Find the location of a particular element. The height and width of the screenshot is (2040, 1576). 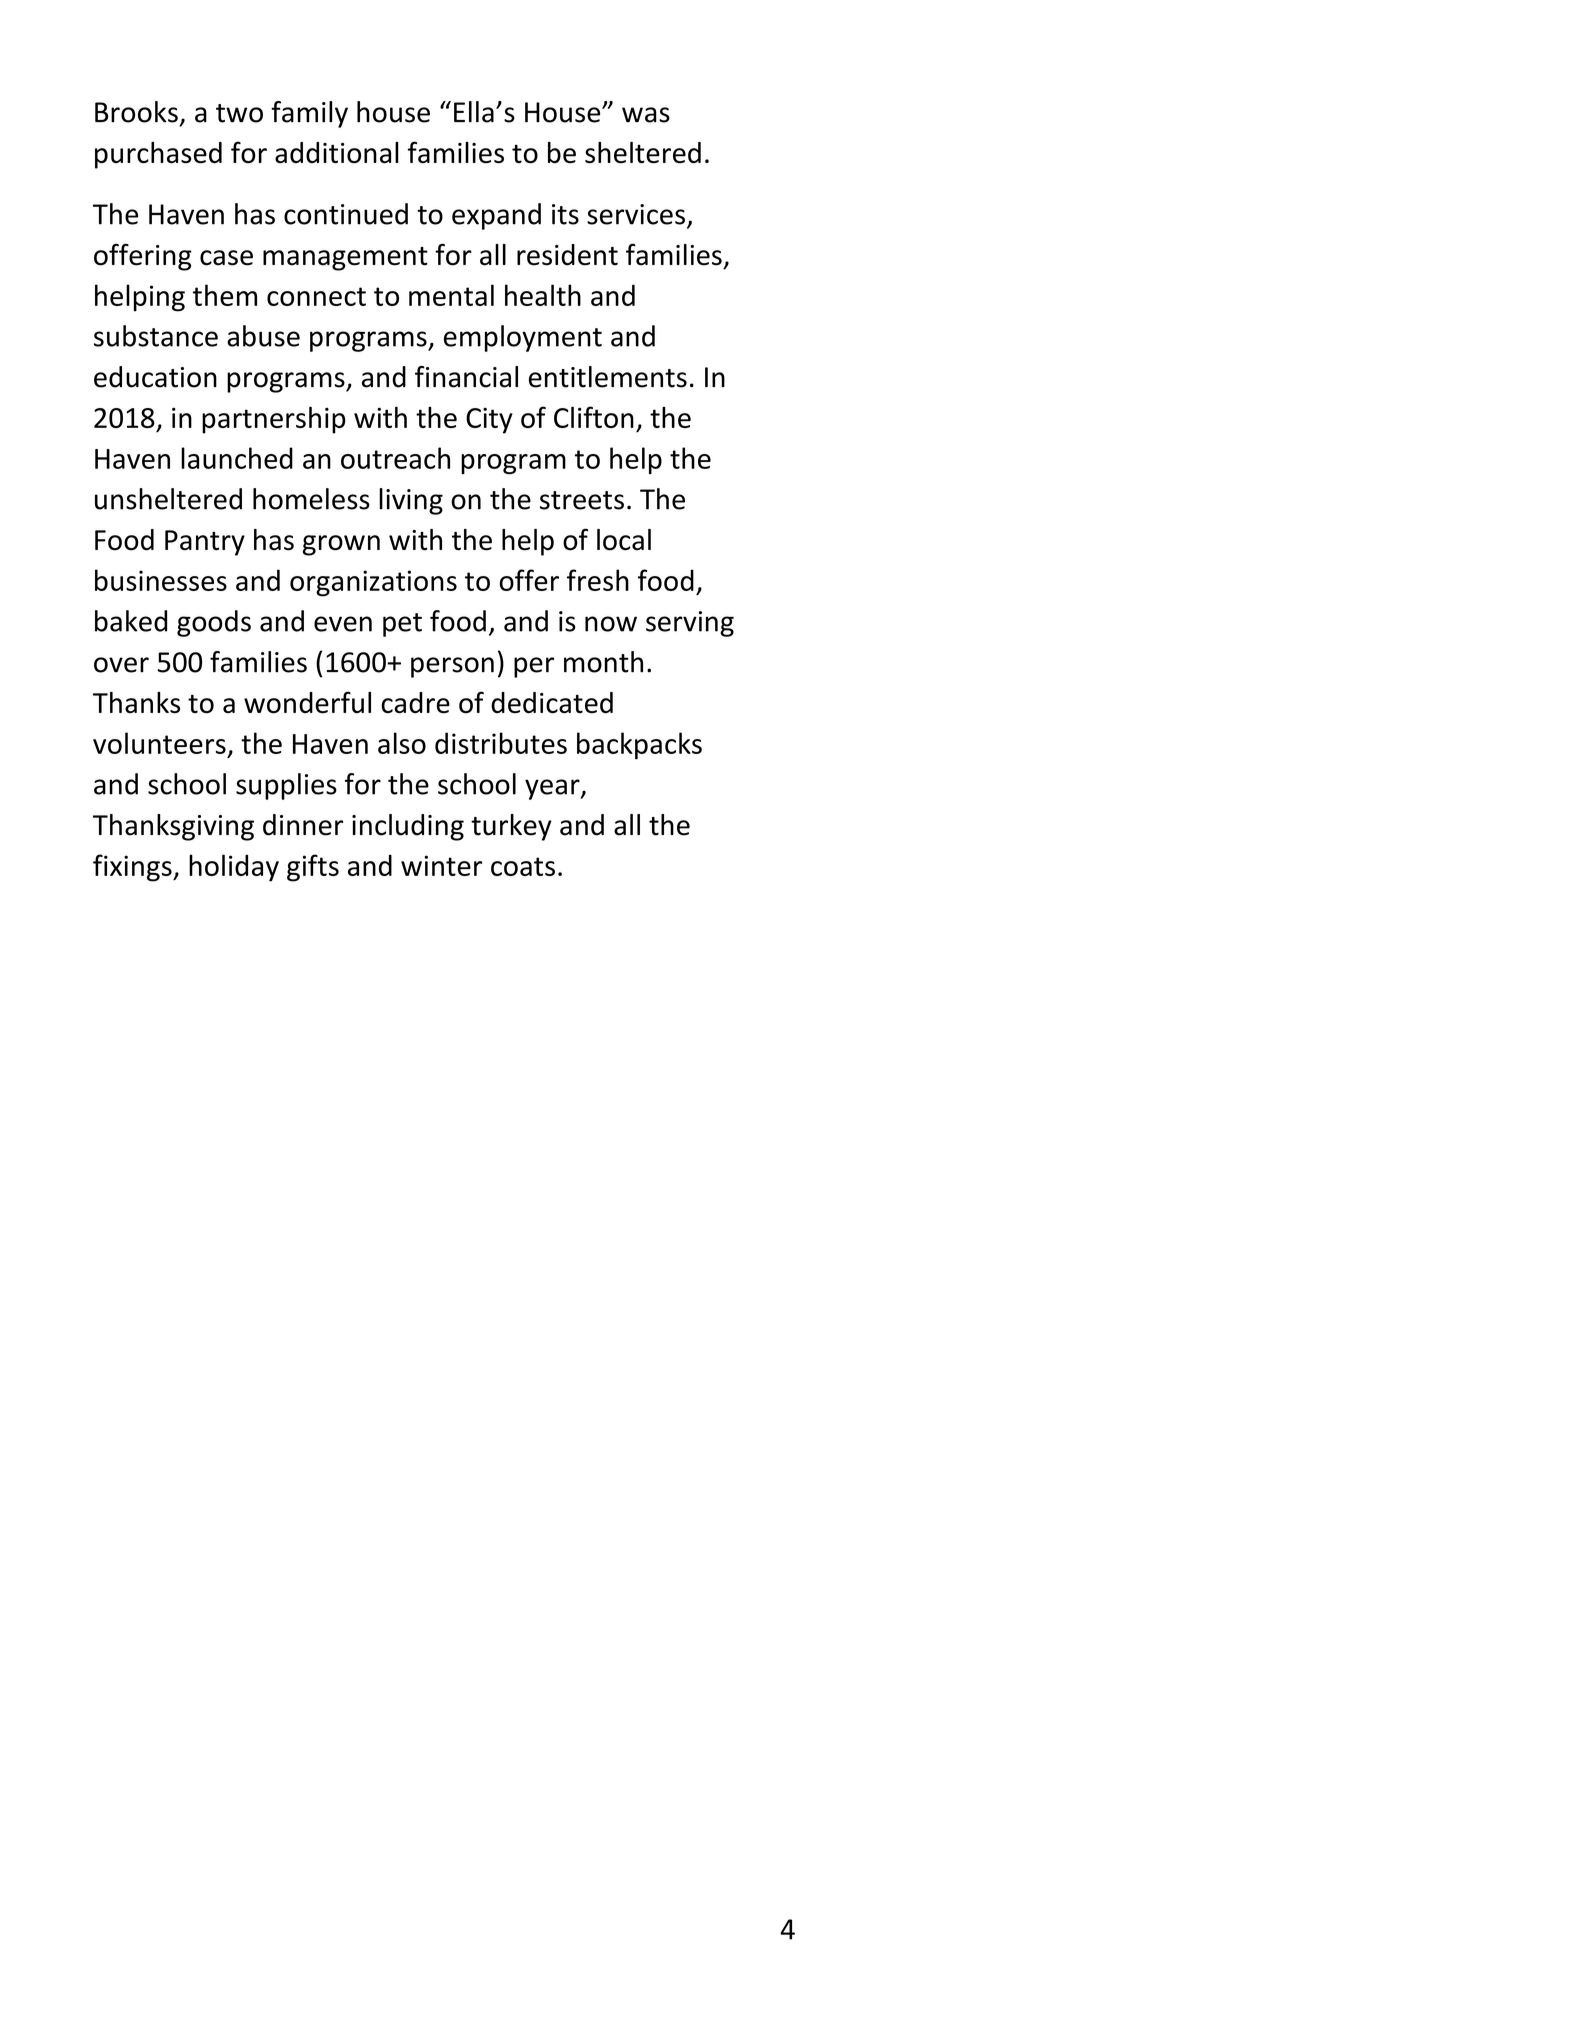

goods is located at coordinates (214, 623).
